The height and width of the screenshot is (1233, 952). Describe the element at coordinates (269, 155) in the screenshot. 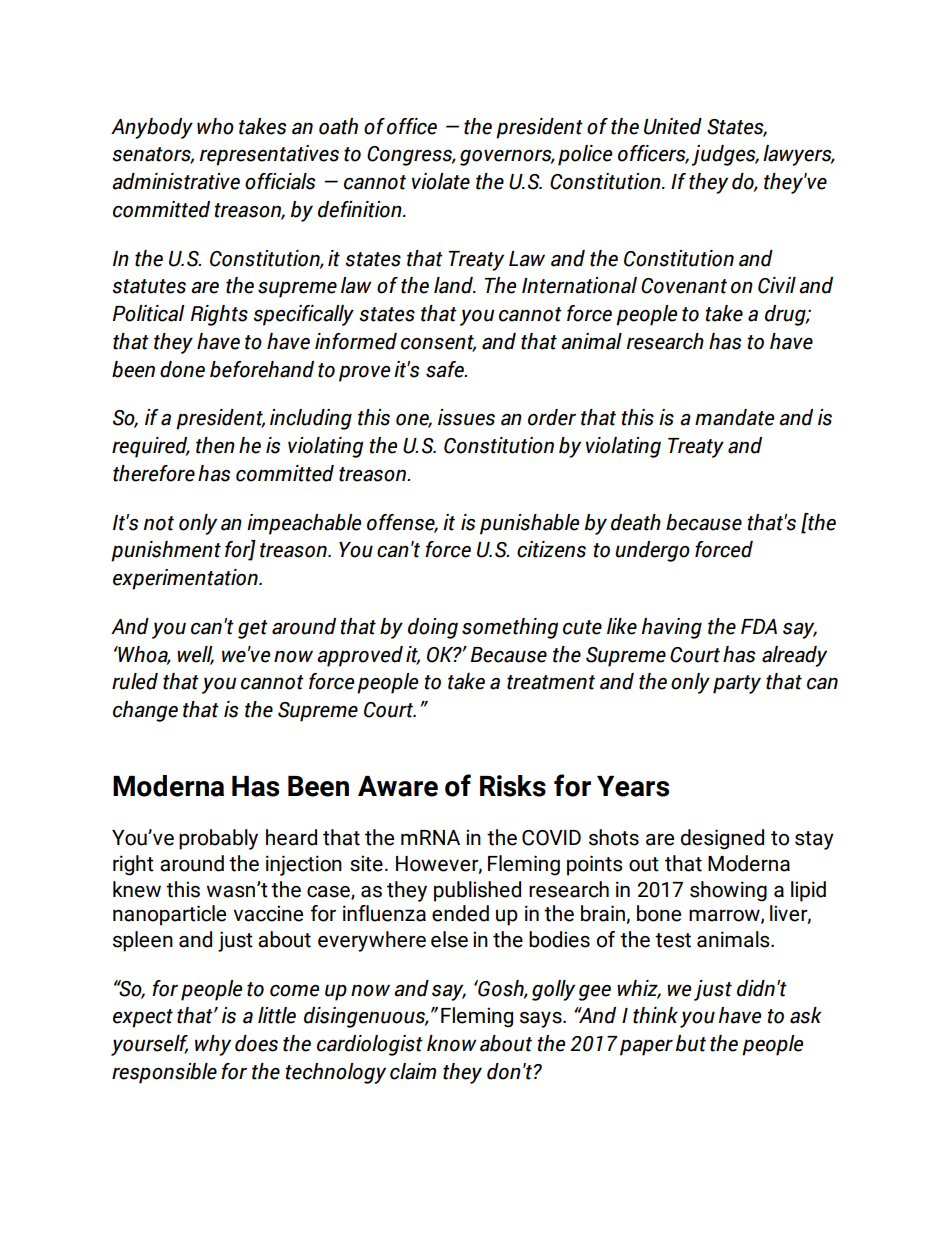

I see `representatives` at that location.
